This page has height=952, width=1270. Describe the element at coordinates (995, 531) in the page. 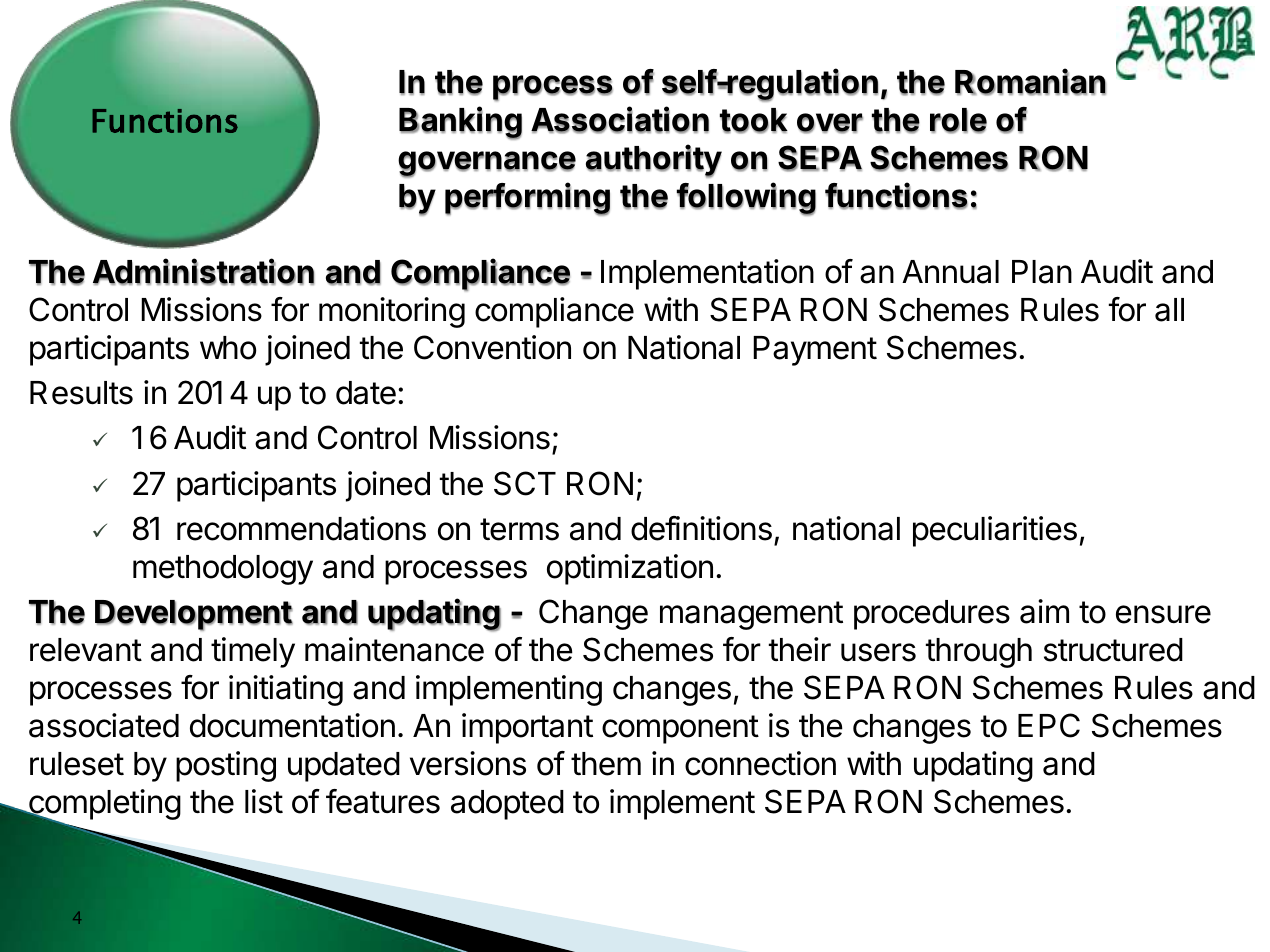

I see `peculiarities` at that location.
